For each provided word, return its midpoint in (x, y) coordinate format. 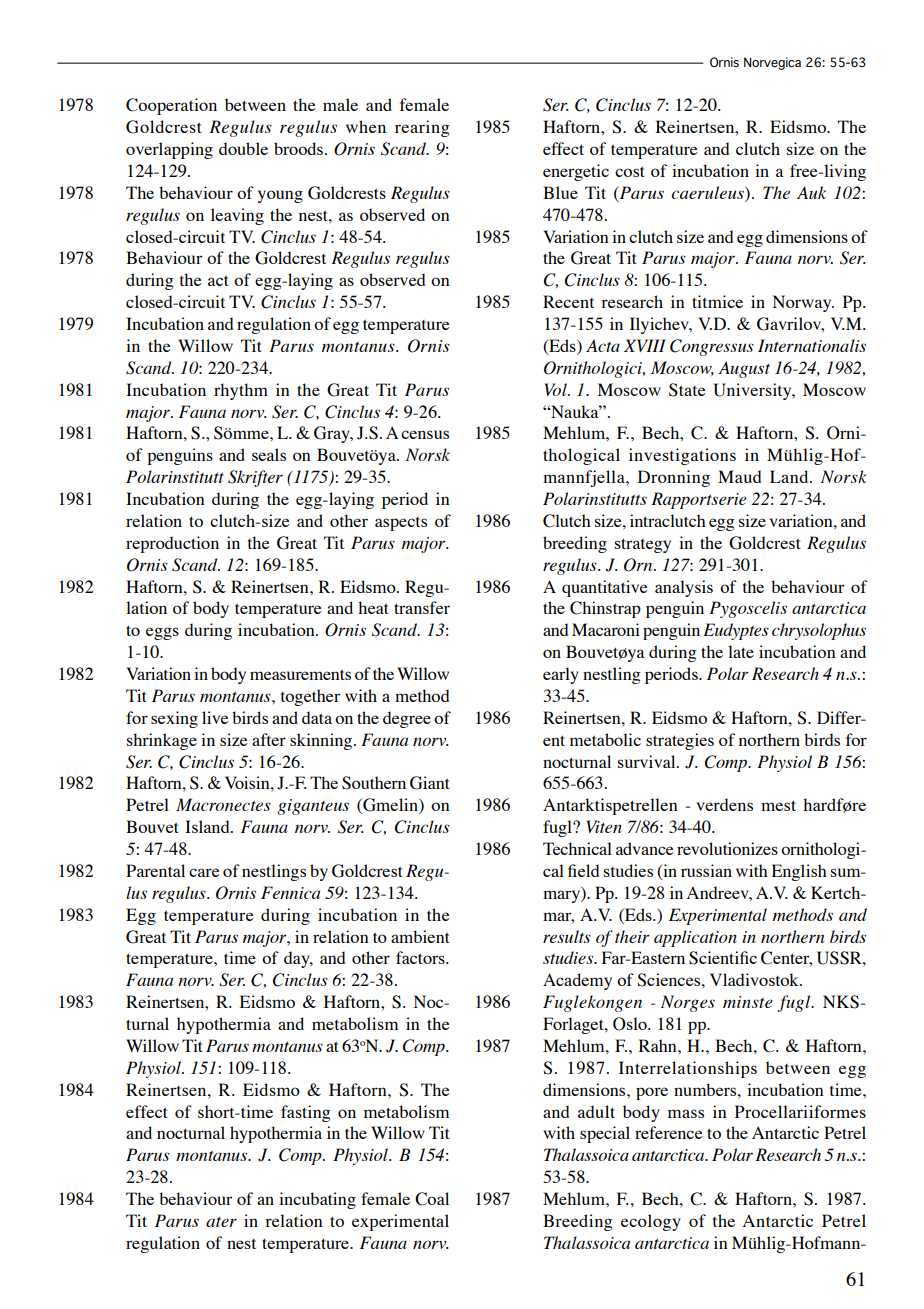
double (243, 148)
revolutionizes (727, 848)
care (204, 872)
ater (221, 1222)
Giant (430, 783)
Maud (739, 476)
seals (269, 454)
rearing (422, 128)
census (425, 434)
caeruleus (708, 192)
